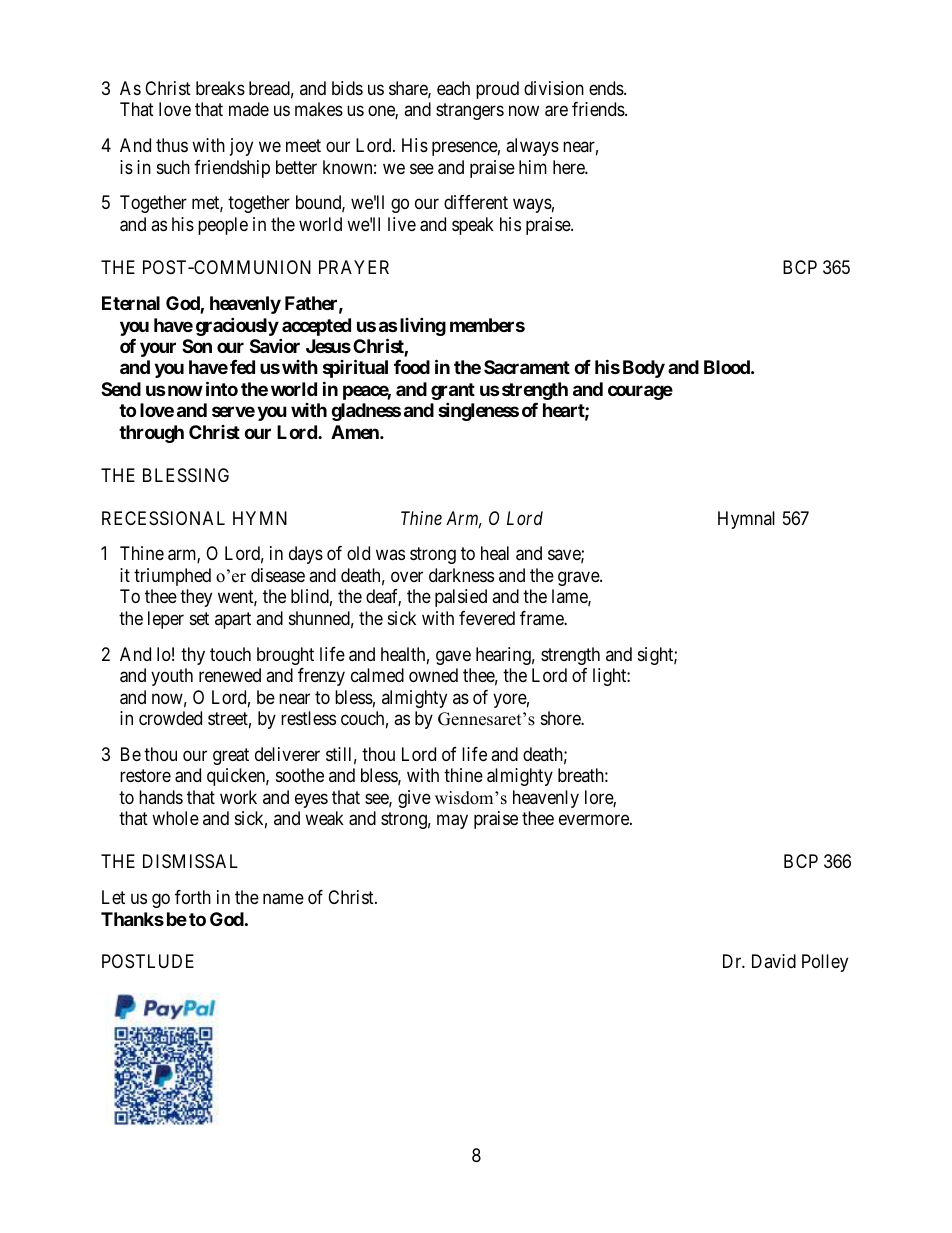 The image size is (952, 1233). What do you see at coordinates (242, 367) in the screenshot?
I see `fed` at bounding box center [242, 367].
